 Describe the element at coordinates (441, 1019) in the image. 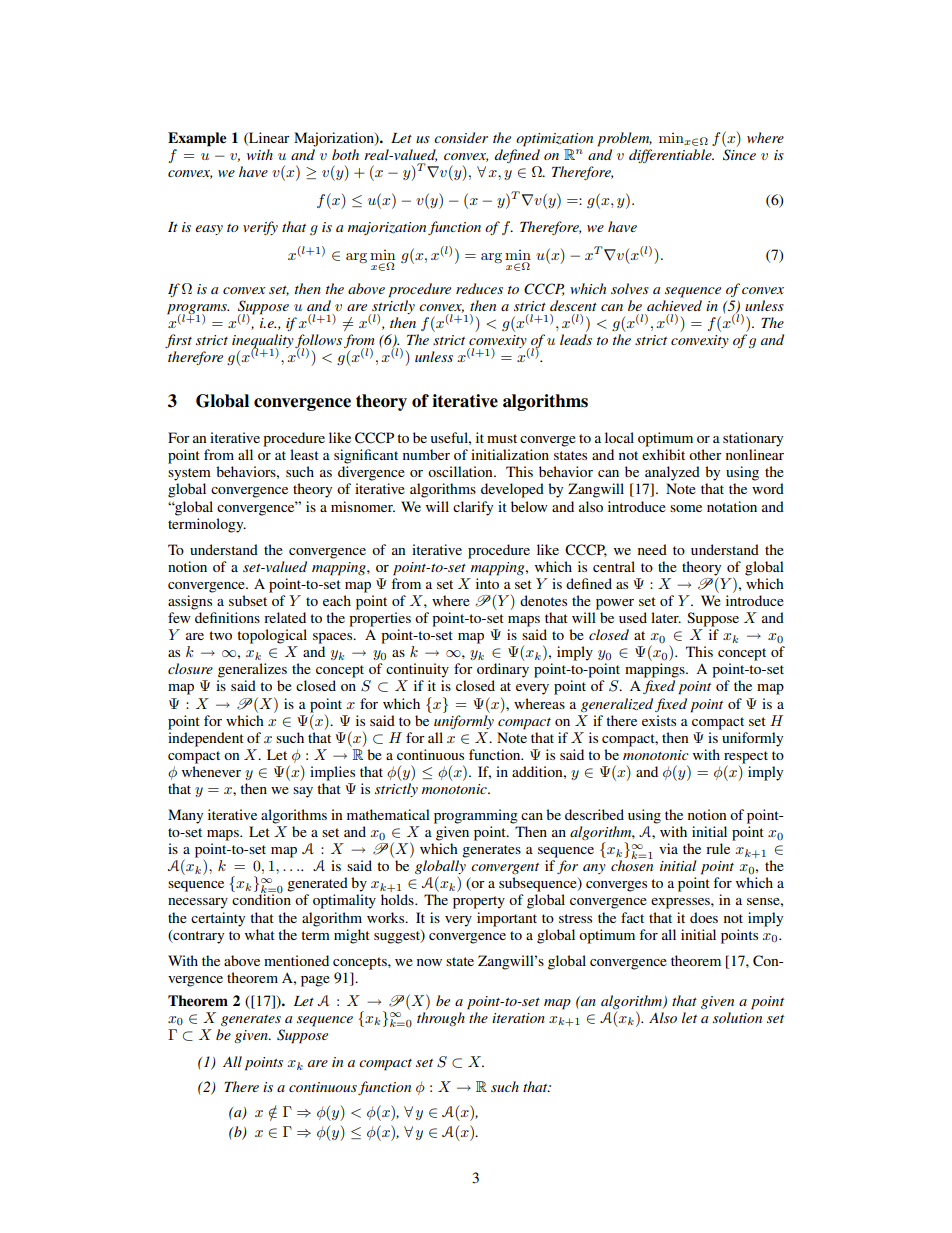

I see `through` at that location.
